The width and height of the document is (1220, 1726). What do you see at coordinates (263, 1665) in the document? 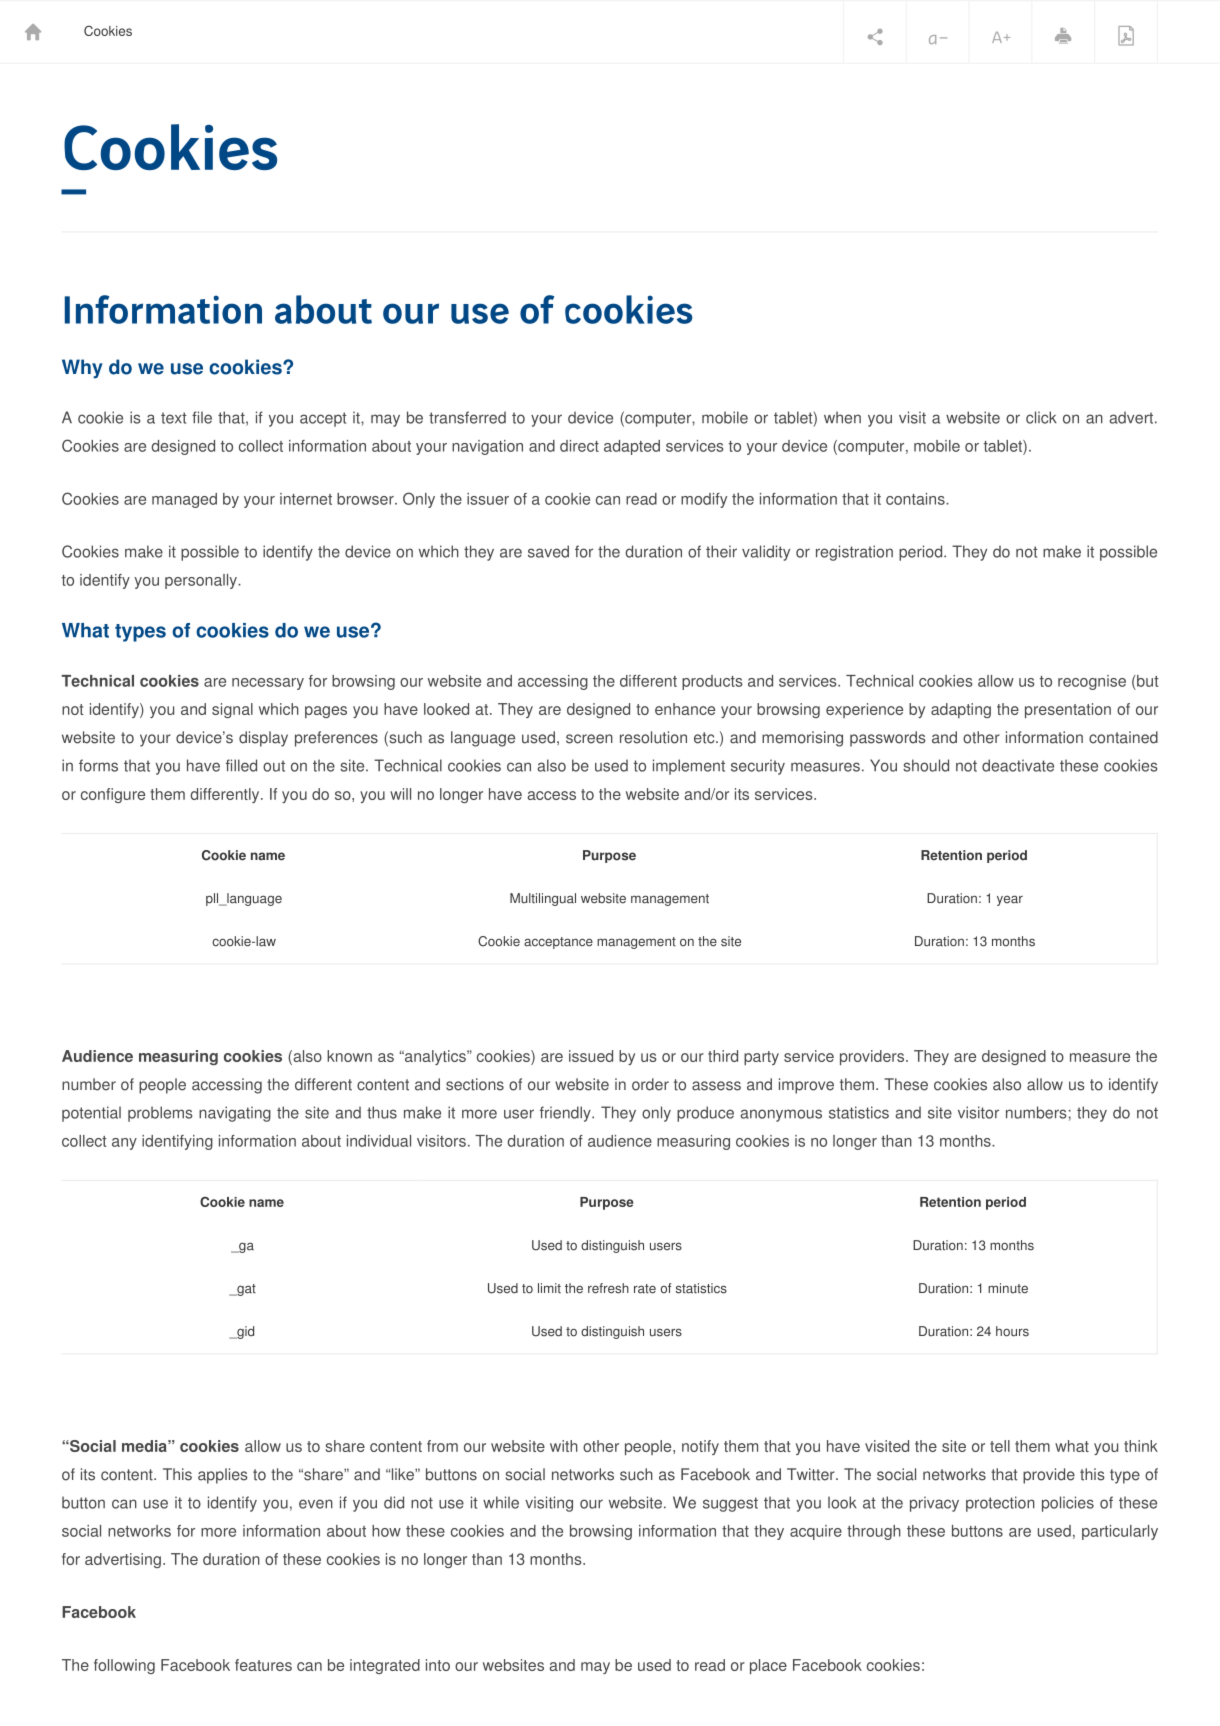
I see `features` at bounding box center [263, 1665].
